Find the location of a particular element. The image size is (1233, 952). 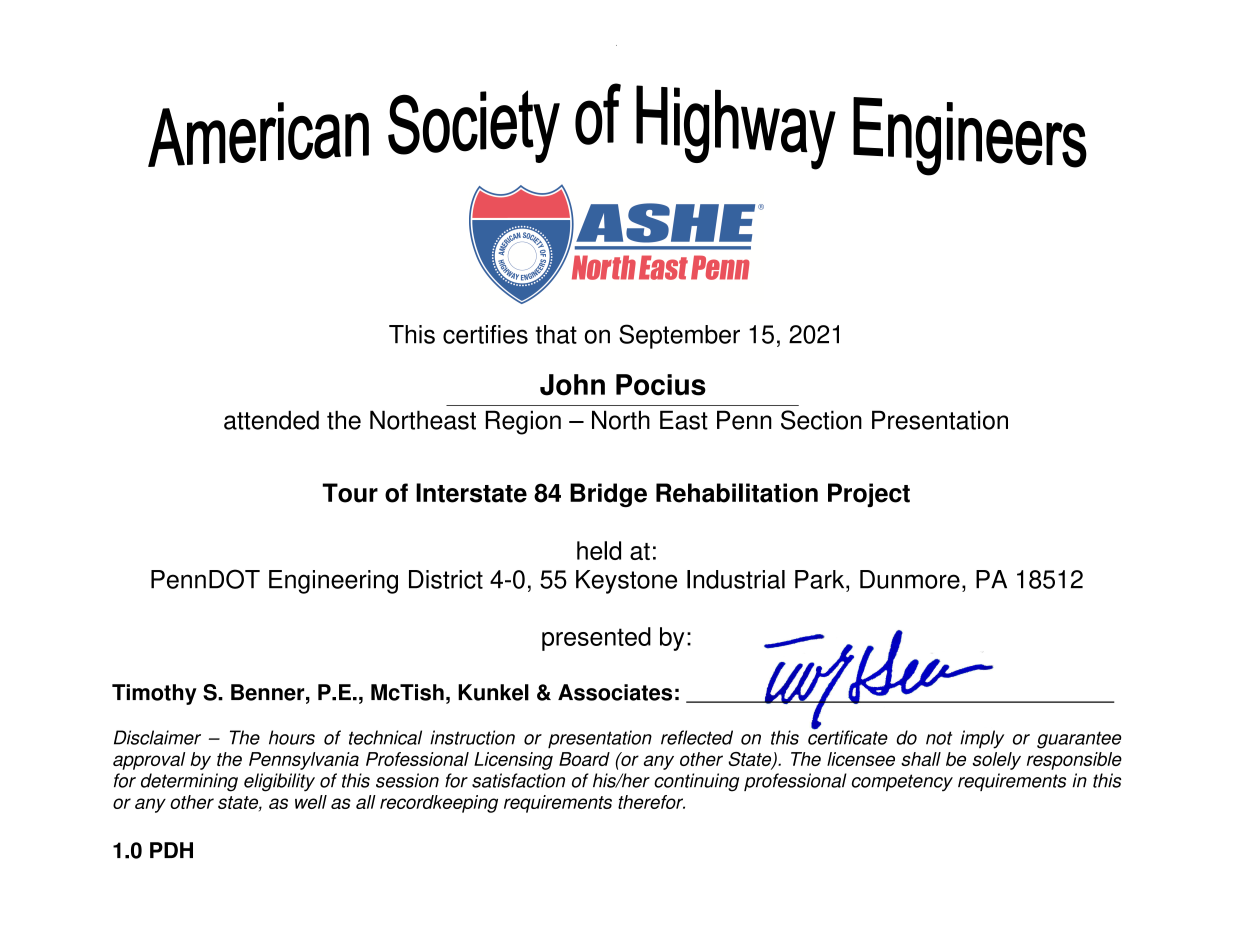

Keystone is located at coordinates (626, 582).
